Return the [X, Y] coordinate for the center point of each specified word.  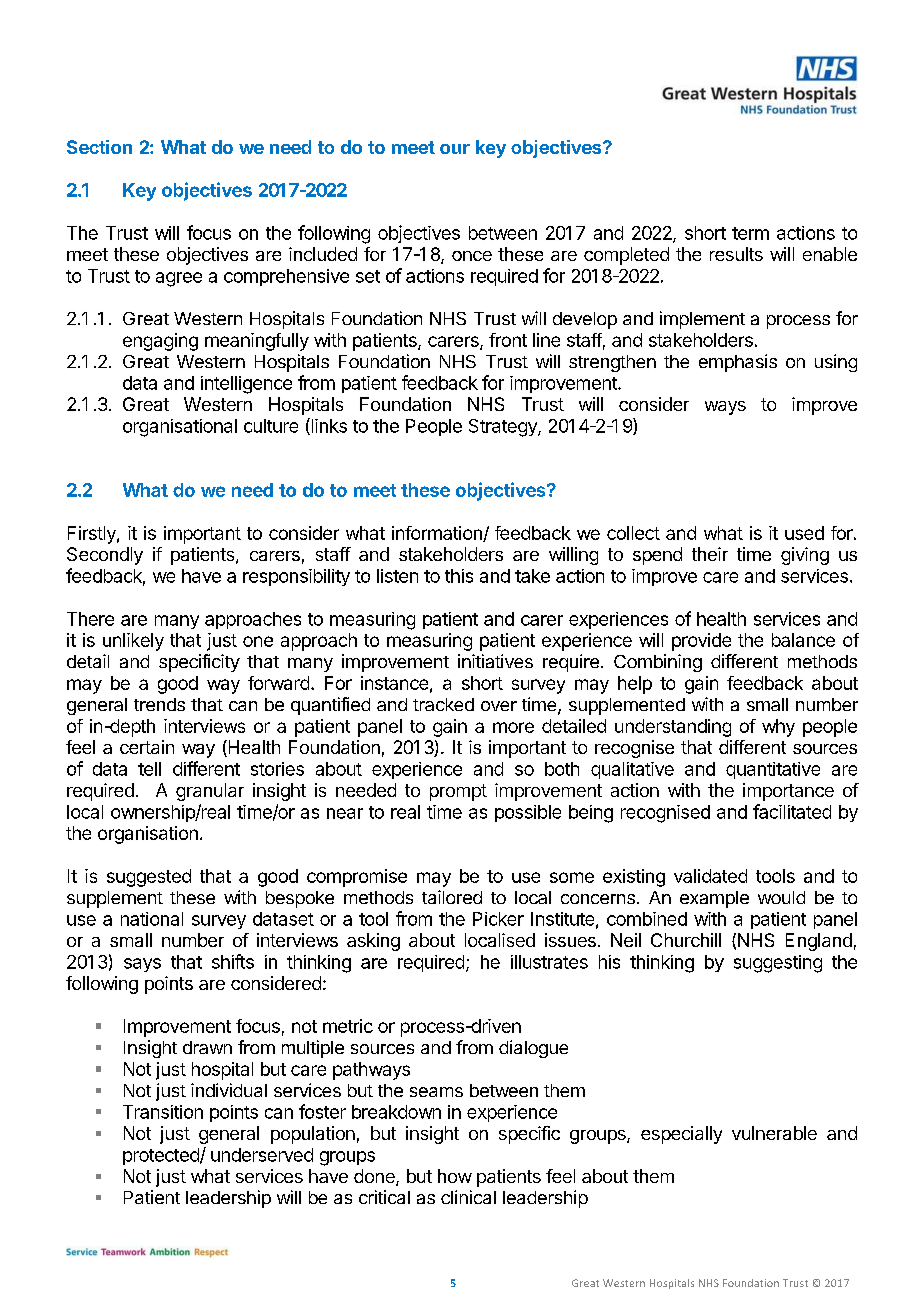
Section [99, 147]
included [323, 254]
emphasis [738, 363]
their [710, 554]
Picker [498, 919]
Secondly [105, 556]
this [459, 576]
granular [210, 792]
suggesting [778, 964]
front [508, 340]
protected [162, 1156]
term [750, 233]
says [142, 965]
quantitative [773, 770]
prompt [458, 792]
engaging [160, 342]
